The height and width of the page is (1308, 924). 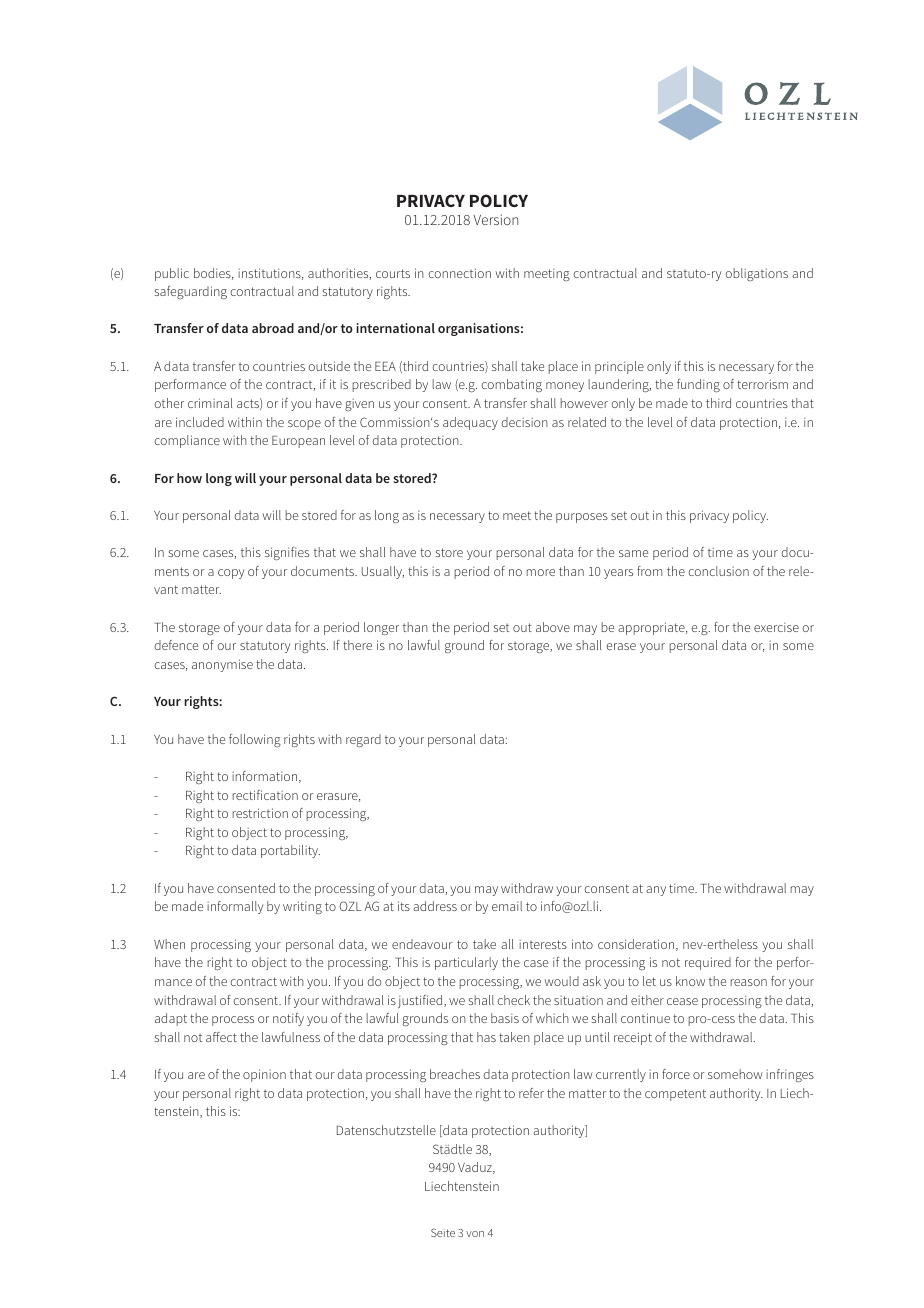 I want to click on obligations, so click(x=756, y=274).
